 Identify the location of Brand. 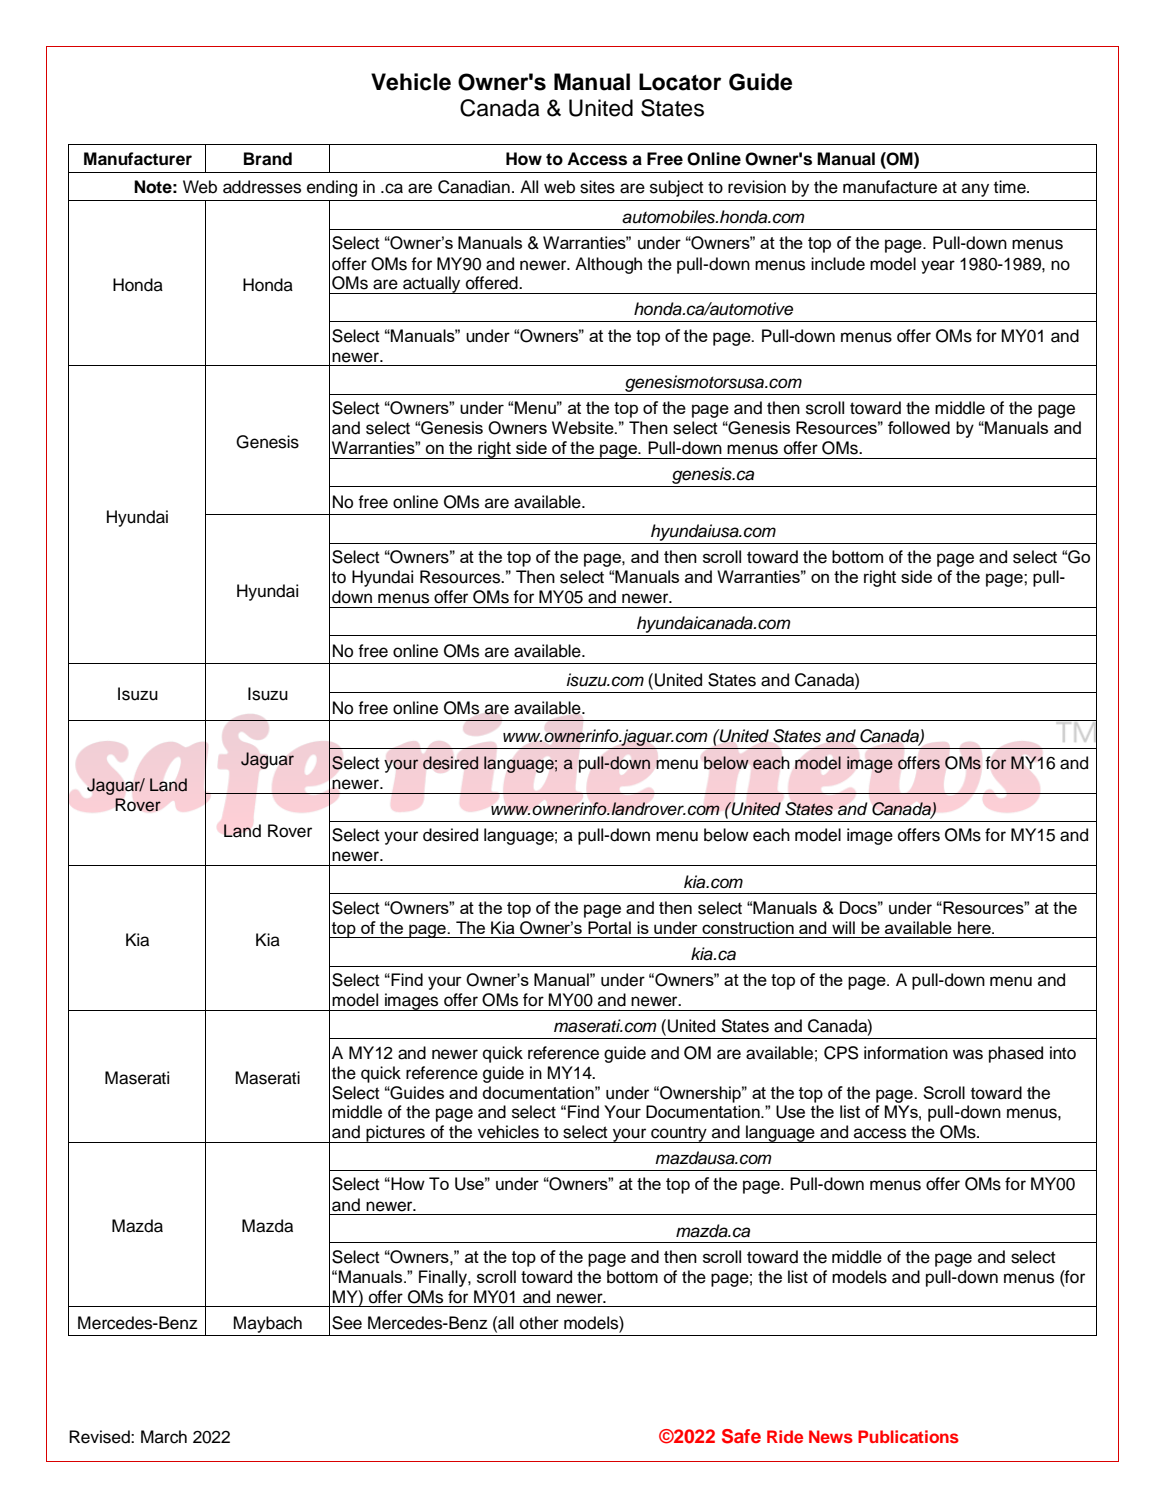
(268, 159).
